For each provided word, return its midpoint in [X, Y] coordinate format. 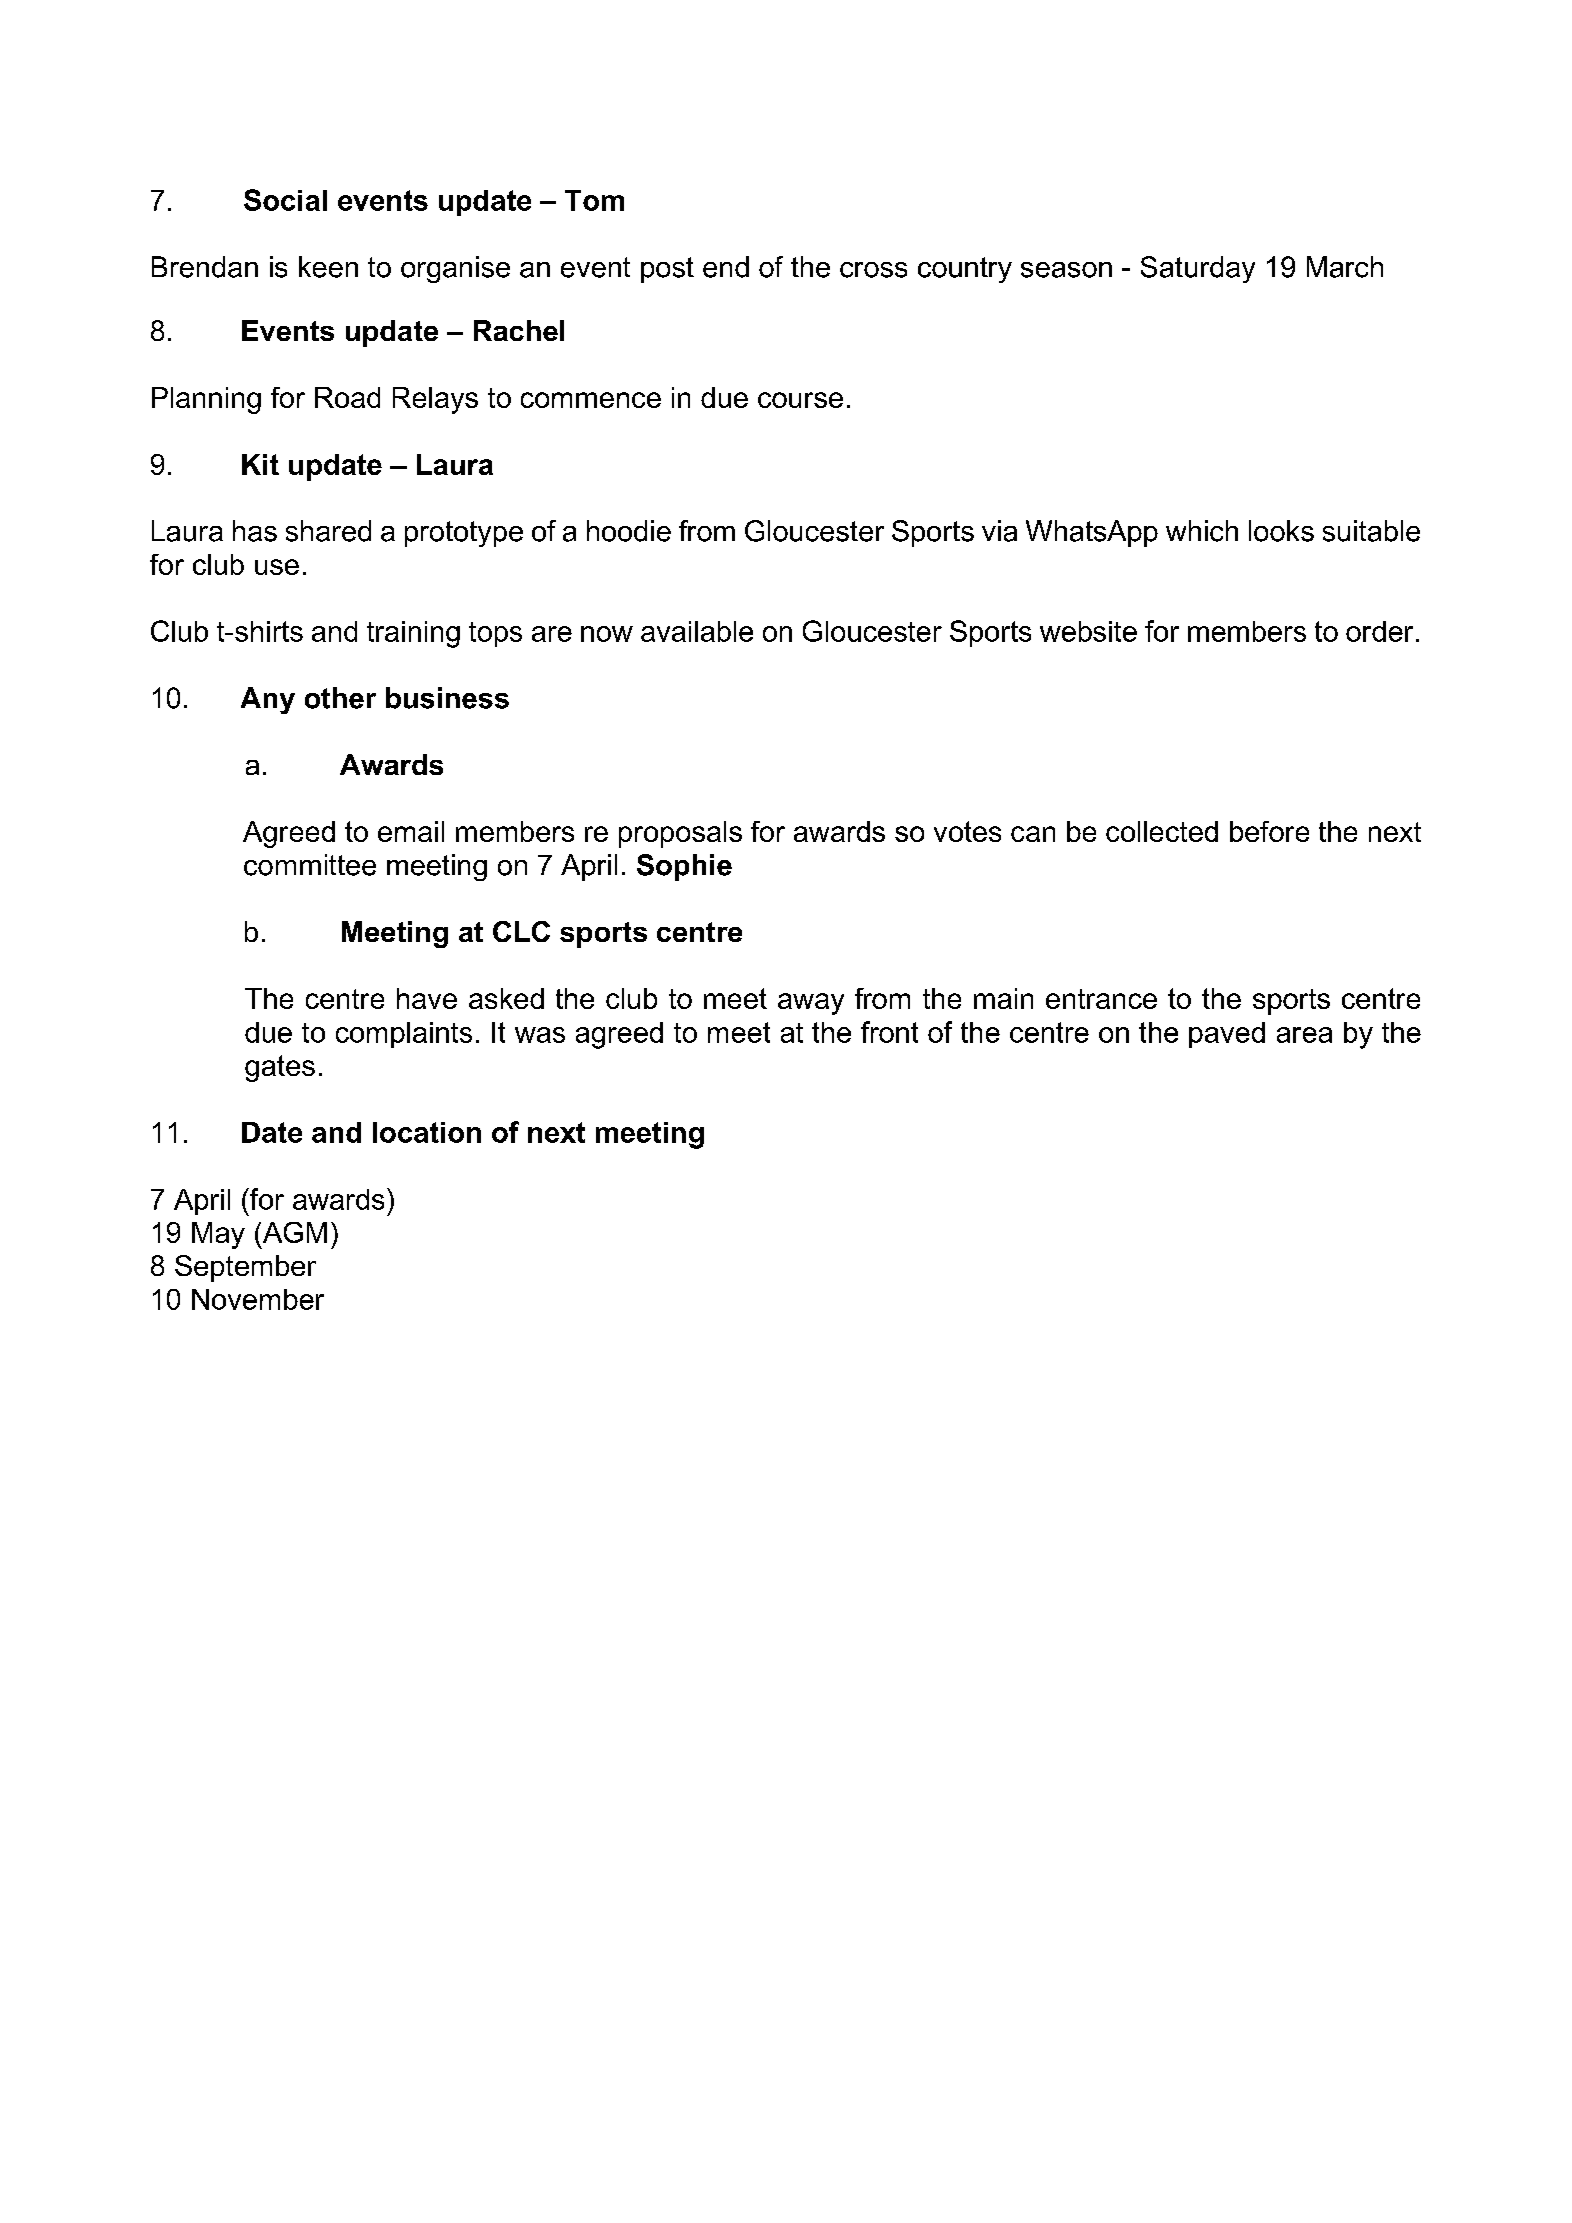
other [340, 698]
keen [328, 267]
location [427, 1132]
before [1269, 831]
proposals [680, 834]
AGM [295, 1232]
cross [873, 270]
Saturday [1198, 269]
